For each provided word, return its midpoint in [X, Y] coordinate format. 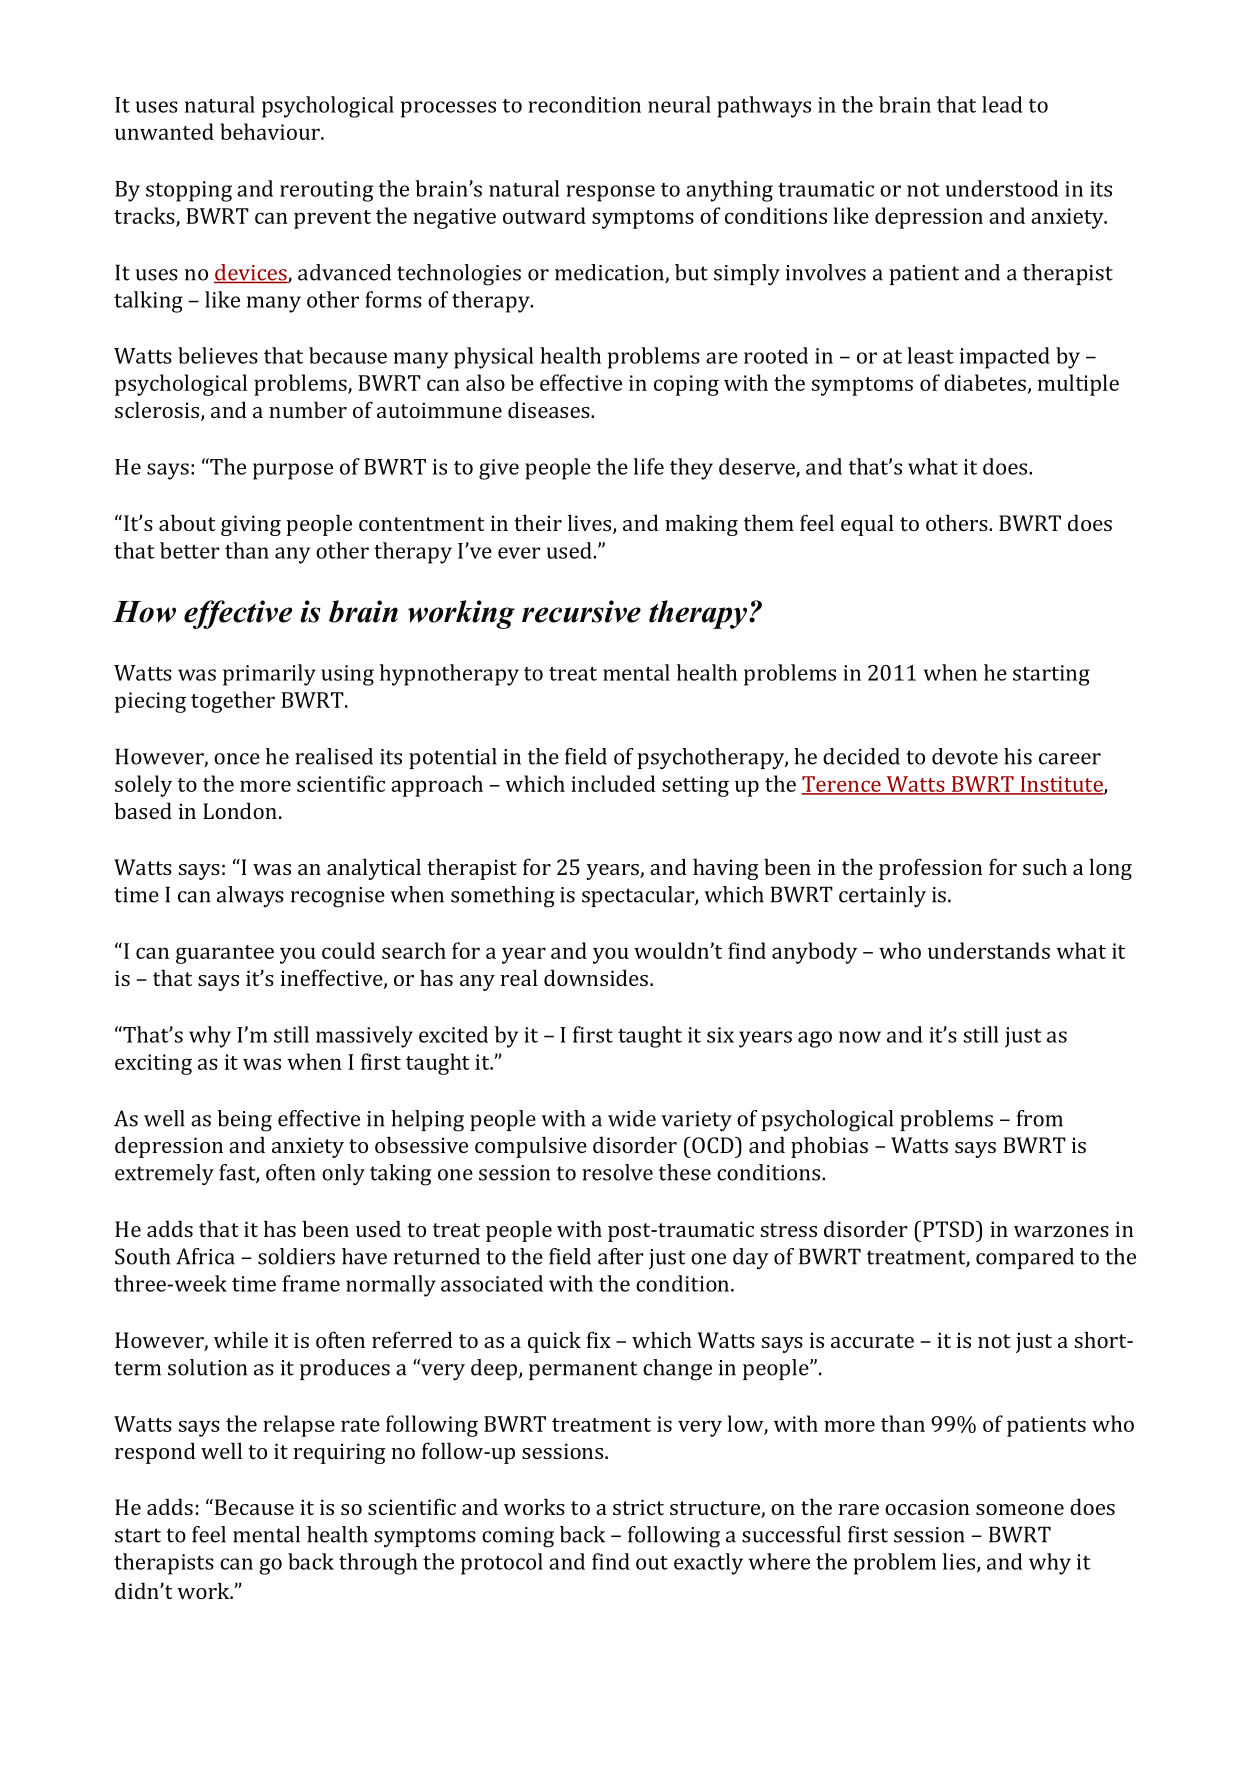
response [611, 193]
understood [1002, 188]
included [613, 783]
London [240, 810]
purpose [293, 471]
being [244, 1121]
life [649, 466]
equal [867, 525]
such [1045, 866]
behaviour [271, 131]
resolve [617, 1172]
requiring [339, 1453]
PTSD [950, 1228]
